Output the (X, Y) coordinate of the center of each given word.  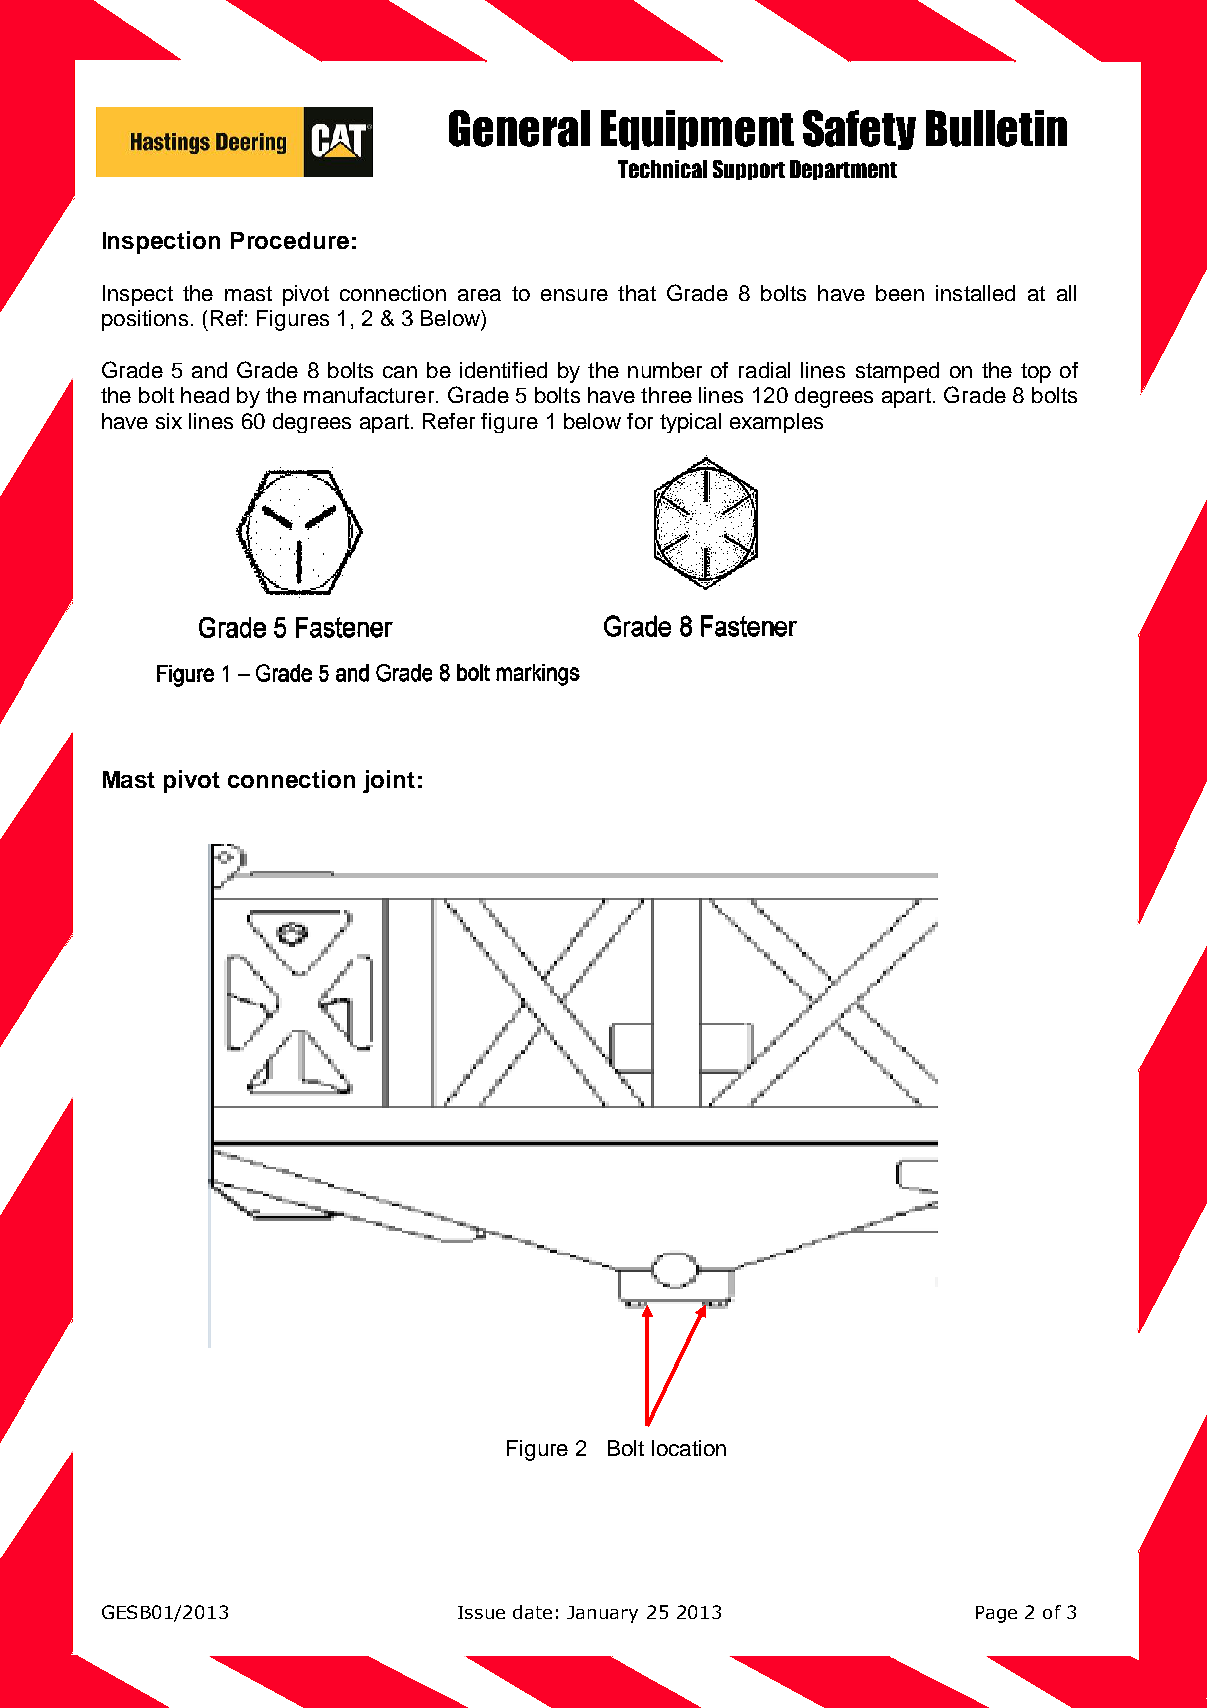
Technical (662, 169)
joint (389, 781)
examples (776, 423)
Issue (481, 1612)
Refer (449, 421)
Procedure (290, 240)
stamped (897, 372)
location (689, 1448)
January (602, 1614)
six (169, 421)
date (532, 1612)
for (640, 421)
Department (843, 170)
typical (690, 423)
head (205, 395)
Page (996, 1614)
